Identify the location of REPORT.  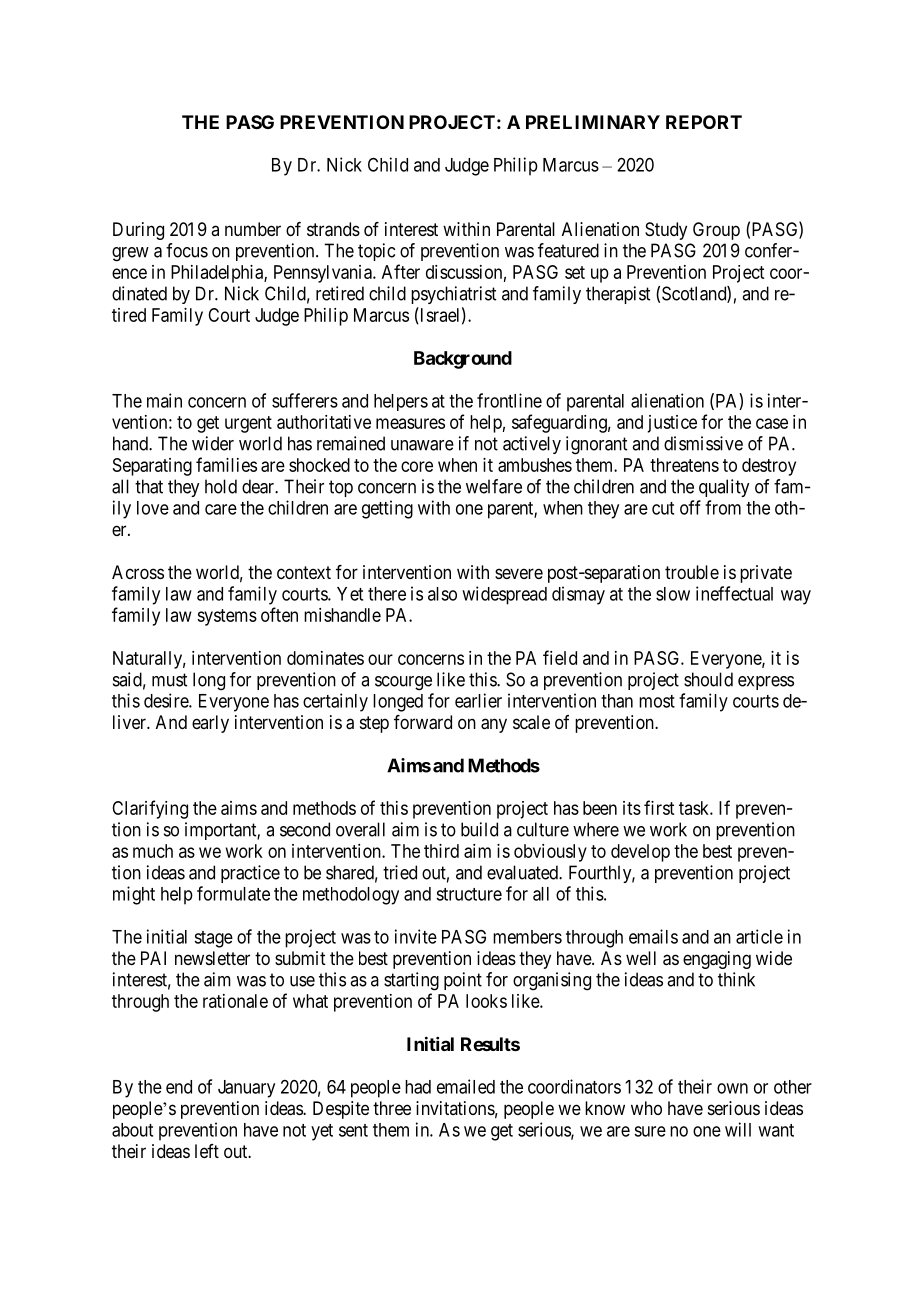
(704, 122).
